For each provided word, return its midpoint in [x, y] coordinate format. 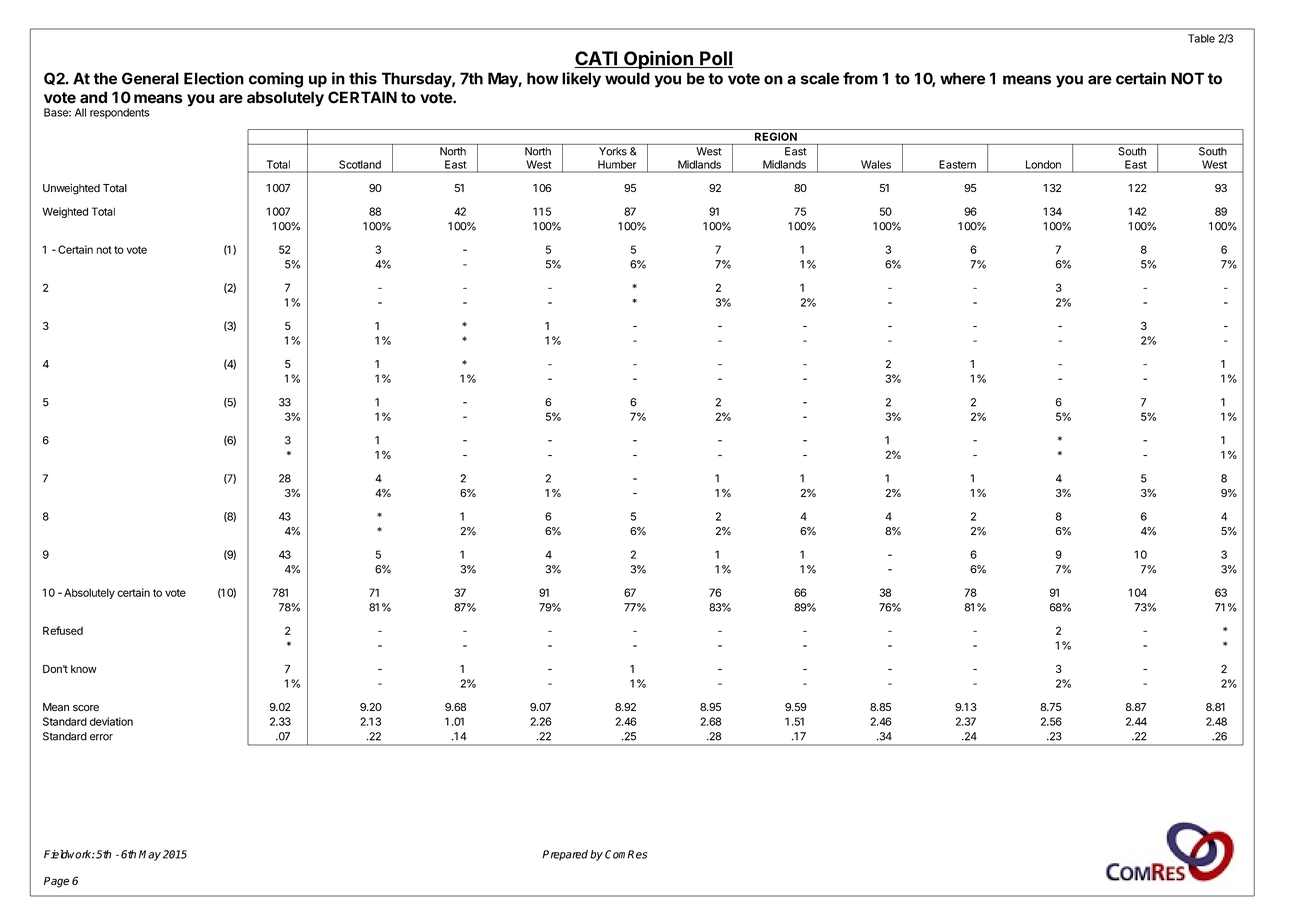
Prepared [565, 855]
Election [214, 78]
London [1043, 164]
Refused [63, 630]
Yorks [613, 151]
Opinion [658, 59]
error [101, 737]
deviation [111, 721]
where [962, 78]
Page [56, 882]
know [84, 669]
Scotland [360, 164]
